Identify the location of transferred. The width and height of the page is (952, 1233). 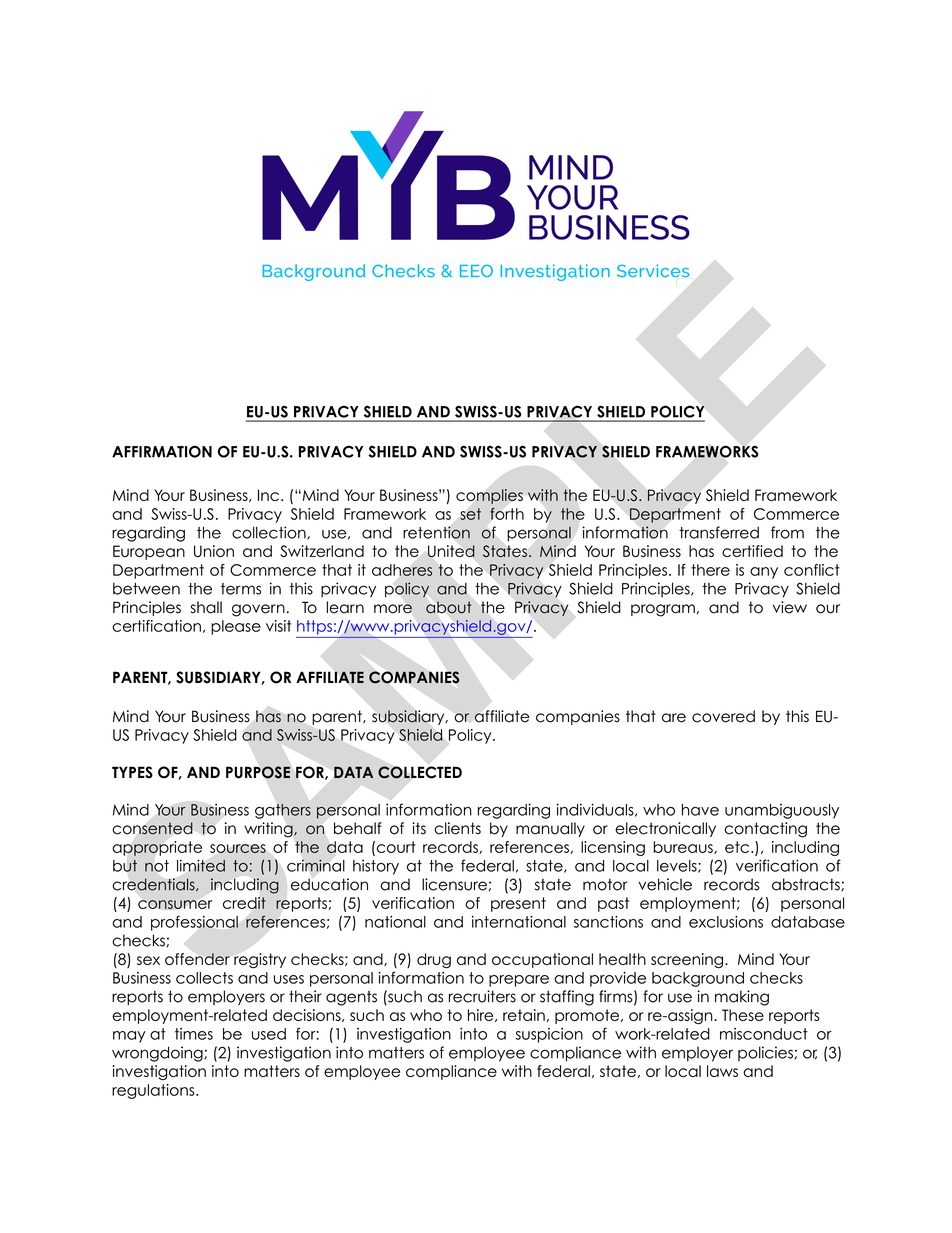
(719, 532).
